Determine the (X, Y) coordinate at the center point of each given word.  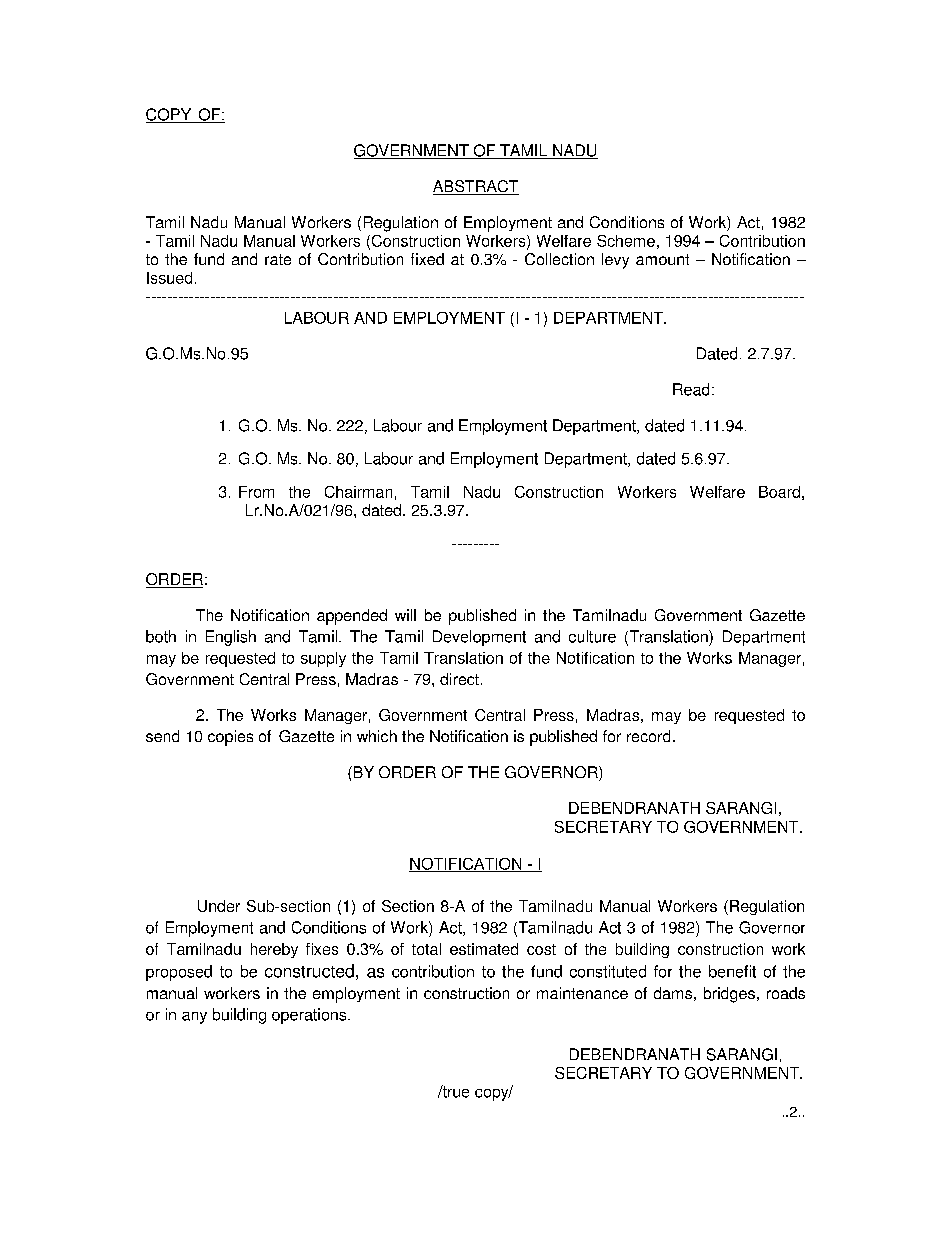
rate (278, 259)
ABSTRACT (476, 187)
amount (662, 259)
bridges (729, 995)
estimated (484, 949)
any (194, 1018)
